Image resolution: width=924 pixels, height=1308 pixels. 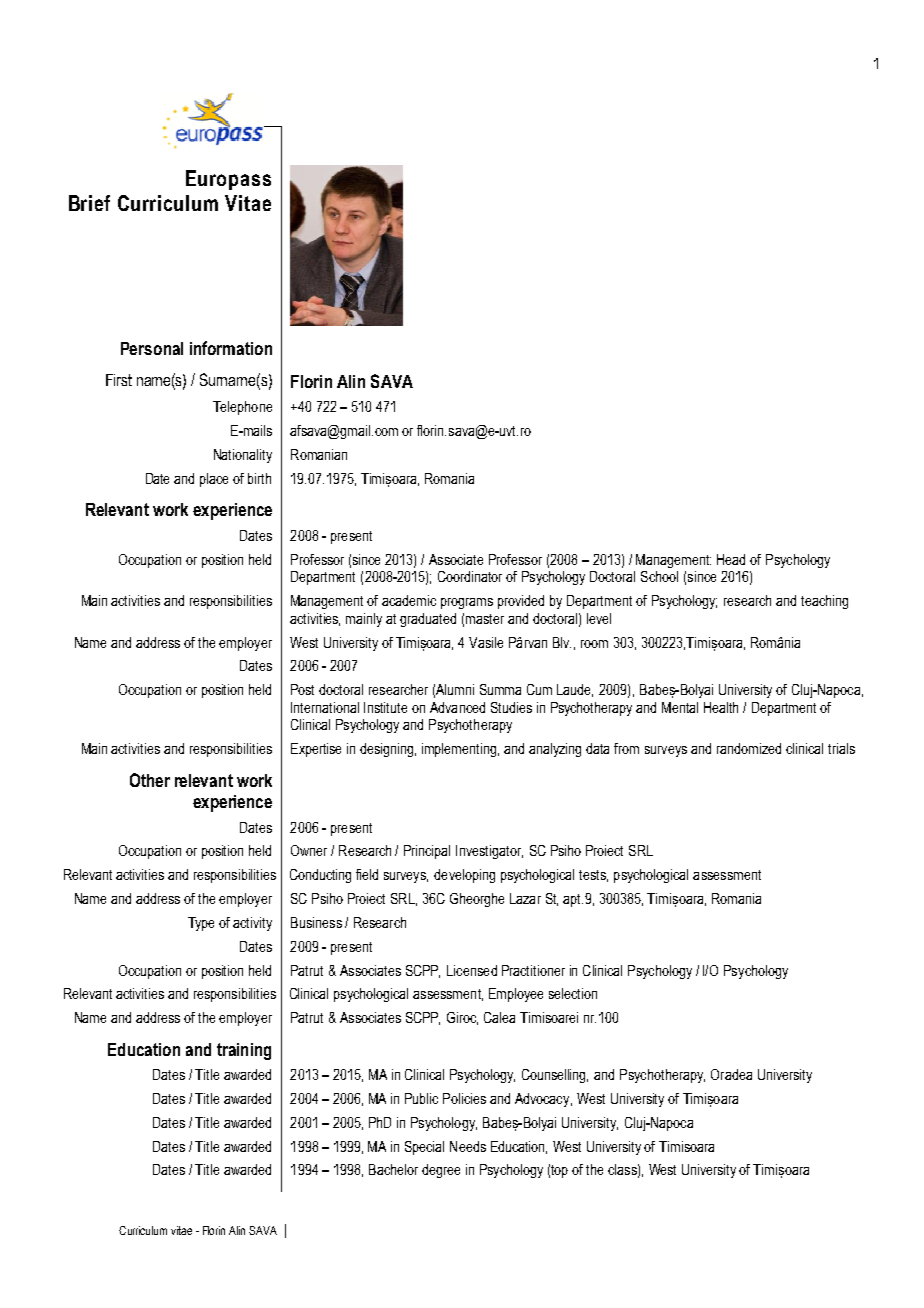 What do you see at coordinates (721, 707) in the screenshot?
I see `Health` at bounding box center [721, 707].
